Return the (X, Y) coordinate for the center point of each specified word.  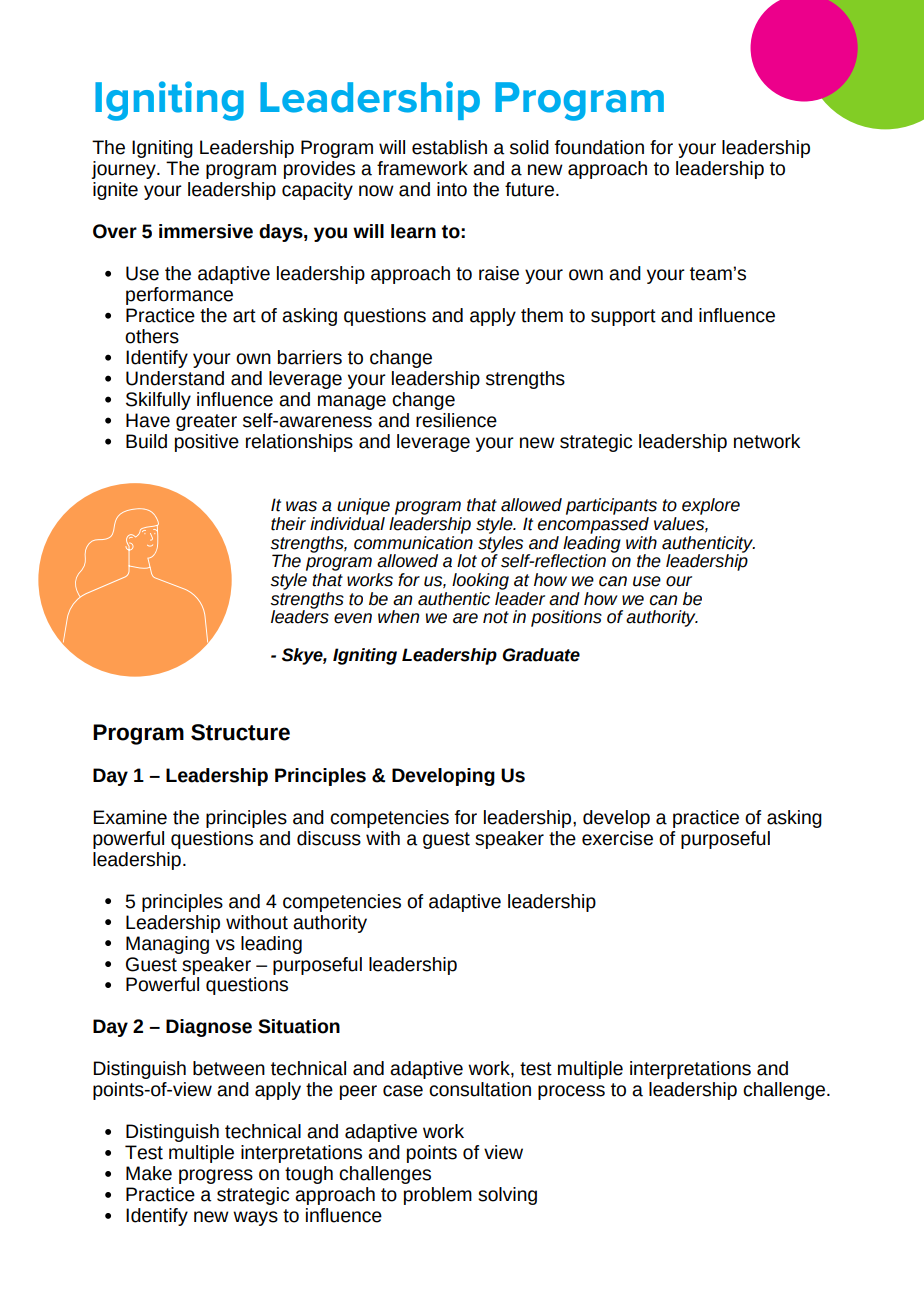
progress (216, 1176)
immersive (206, 231)
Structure (240, 732)
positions (566, 618)
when (398, 617)
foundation (599, 147)
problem (438, 1196)
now (376, 191)
